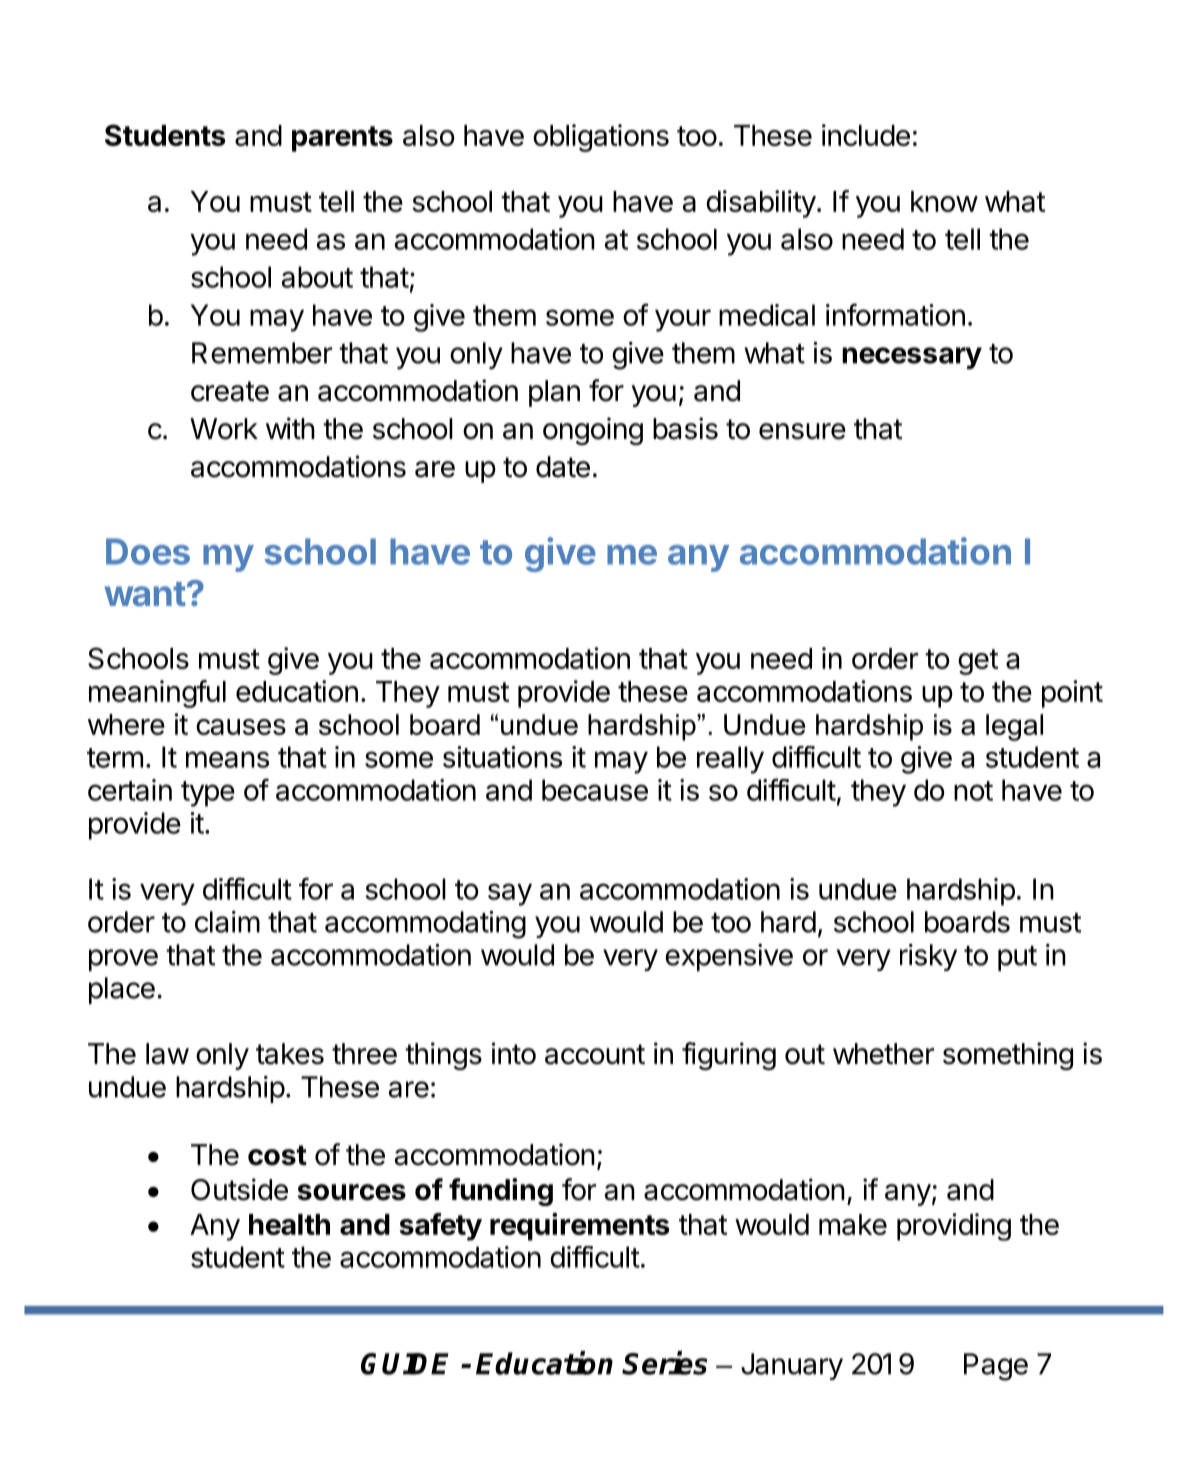 This image has height=1461, width=1203. I want to click on health, so click(289, 1224).
